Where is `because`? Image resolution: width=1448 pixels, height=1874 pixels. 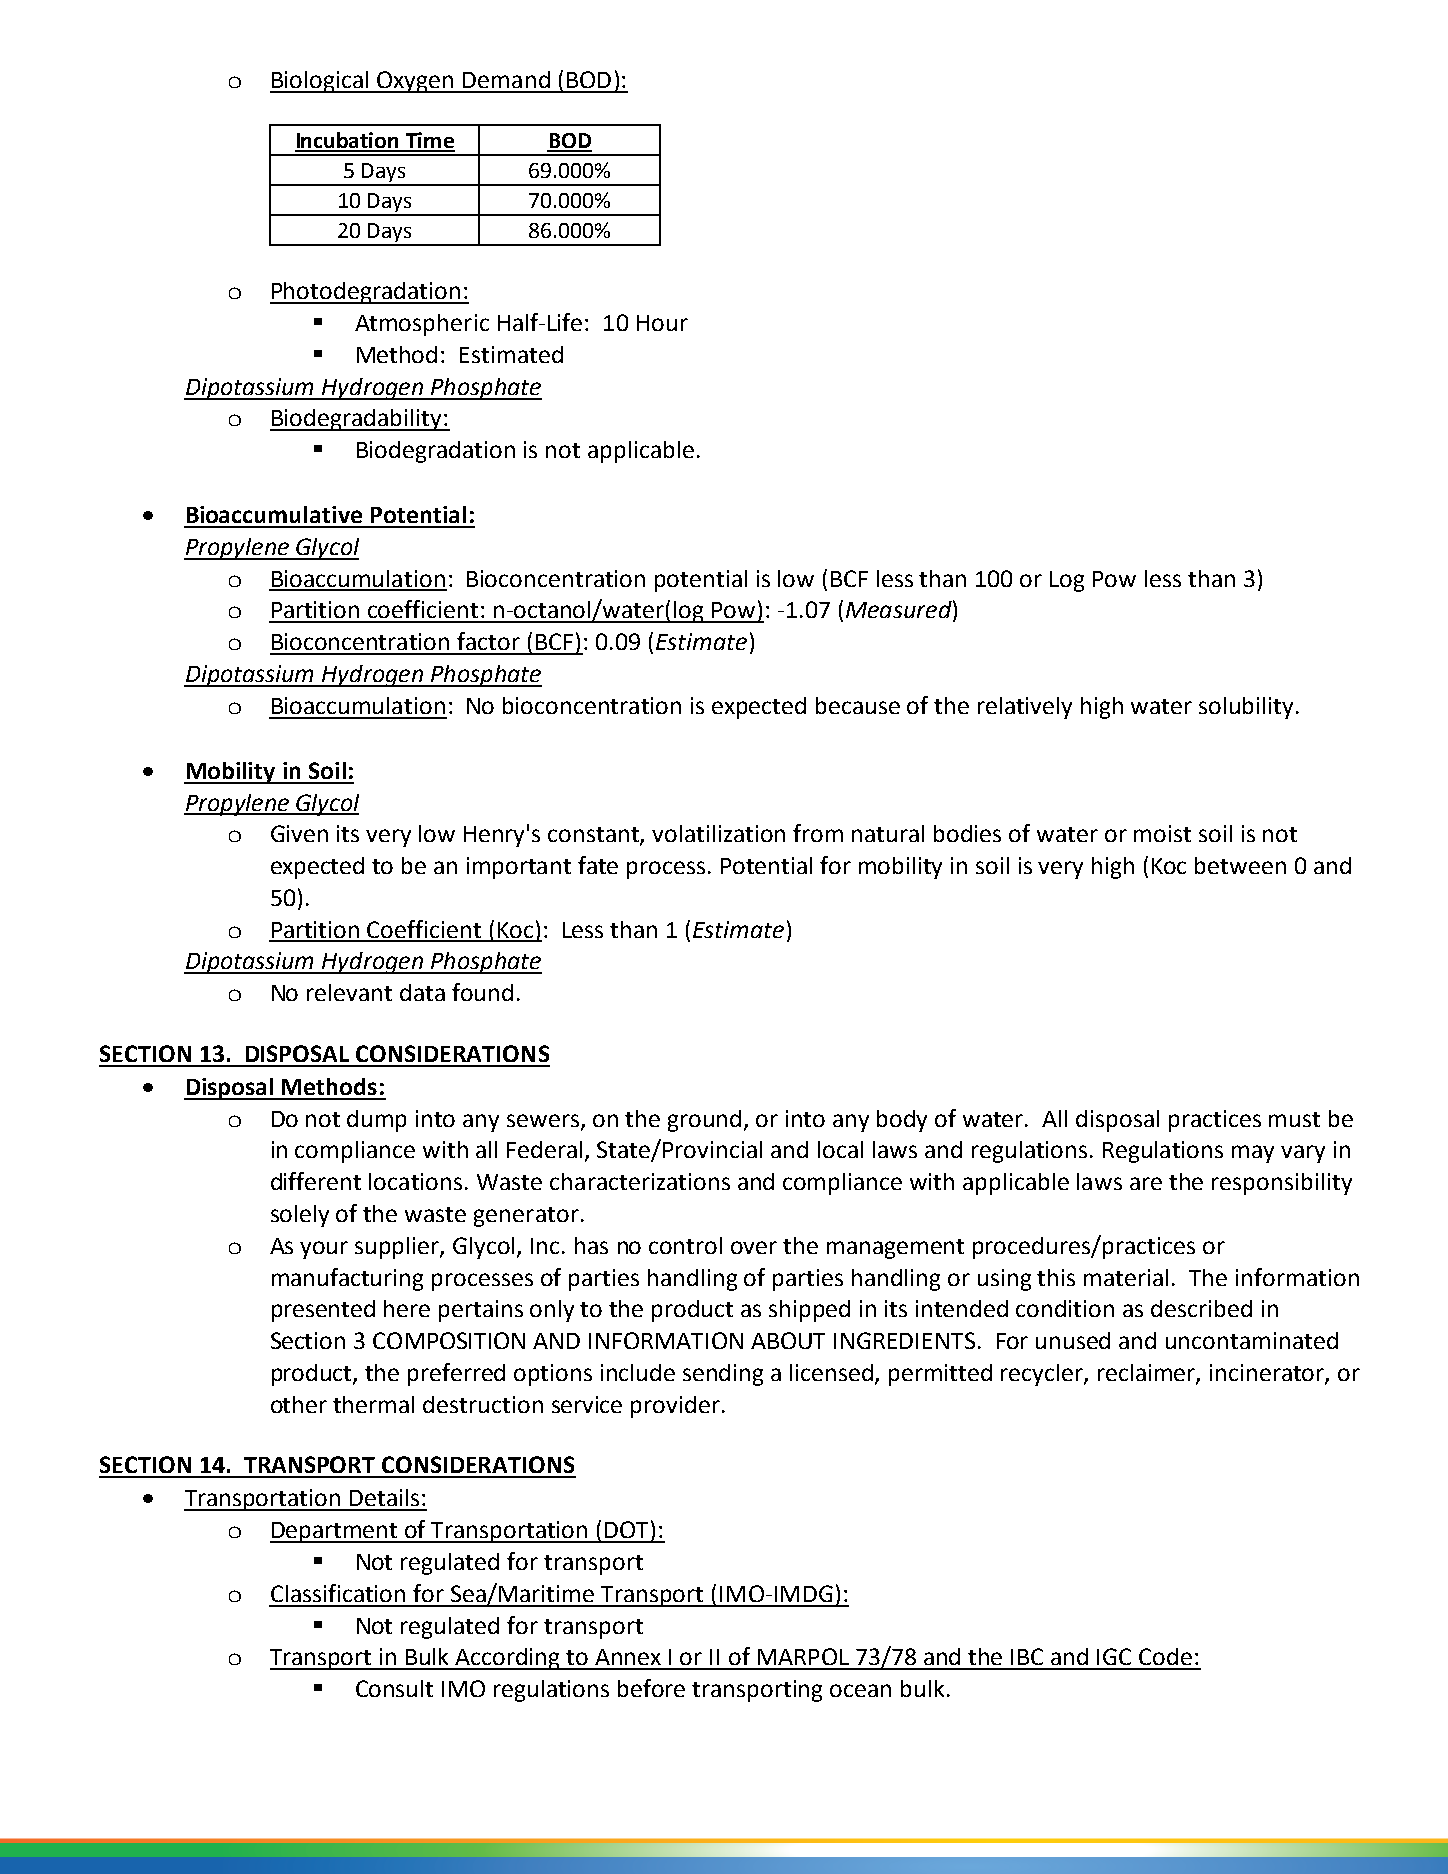 because is located at coordinates (858, 705).
